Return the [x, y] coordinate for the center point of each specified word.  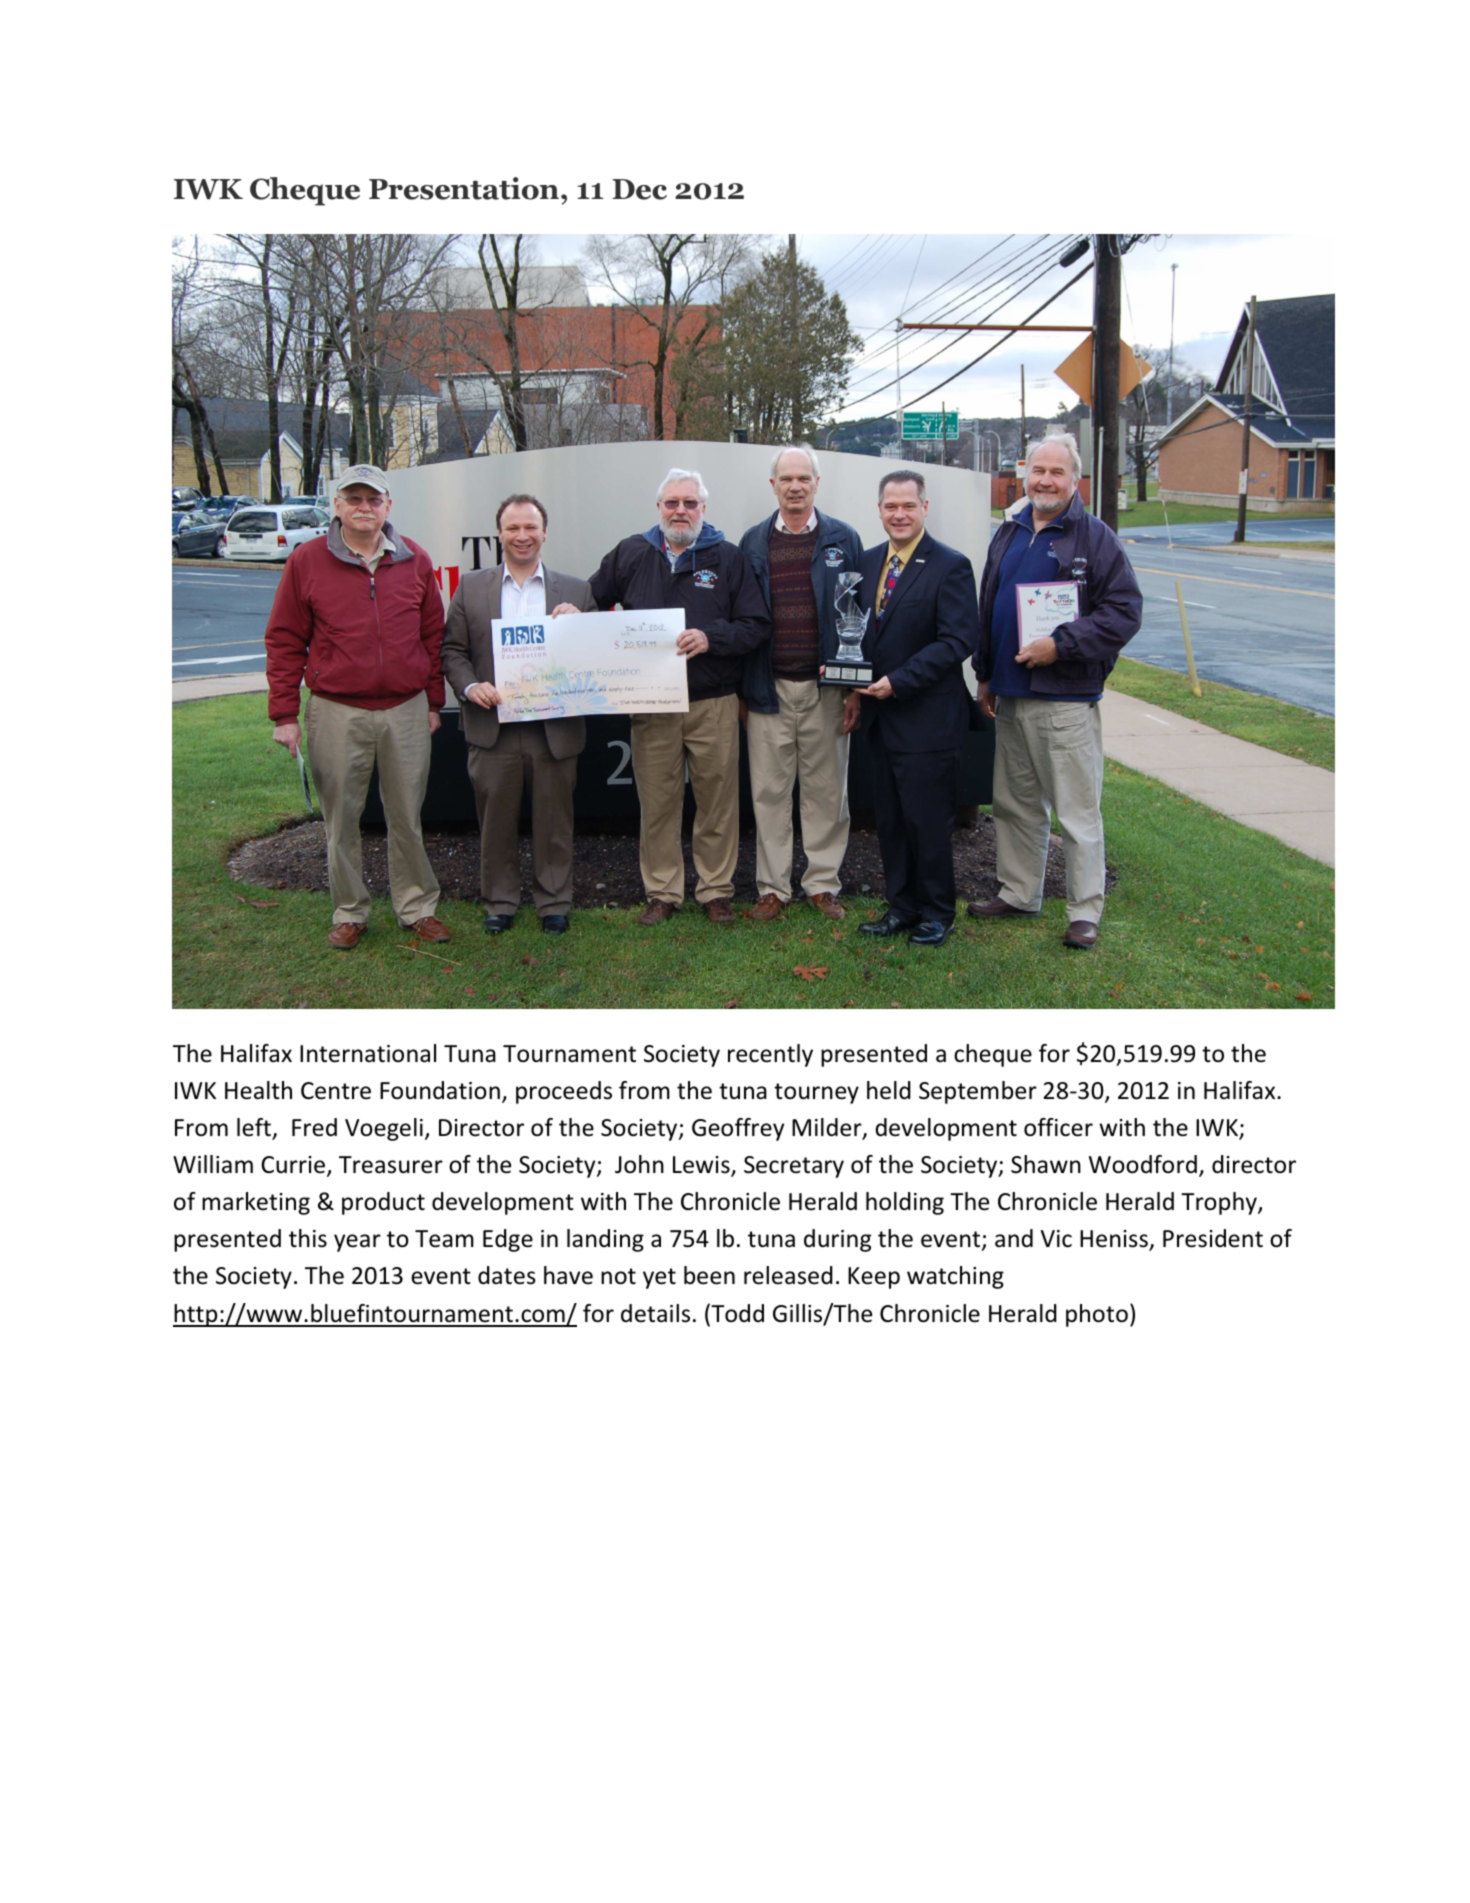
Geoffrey [738, 1129]
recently [770, 1055]
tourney [816, 1093]
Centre [336, 1091]
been [709, 1275]
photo [1097, 1315]
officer [1058, 1127]
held [889, 1090]
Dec [639, 189]
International [368, 1053]
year [357, 1243]
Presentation [464, 188]
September [978, 1092]
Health [258, 1090]
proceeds [564, 1092]
